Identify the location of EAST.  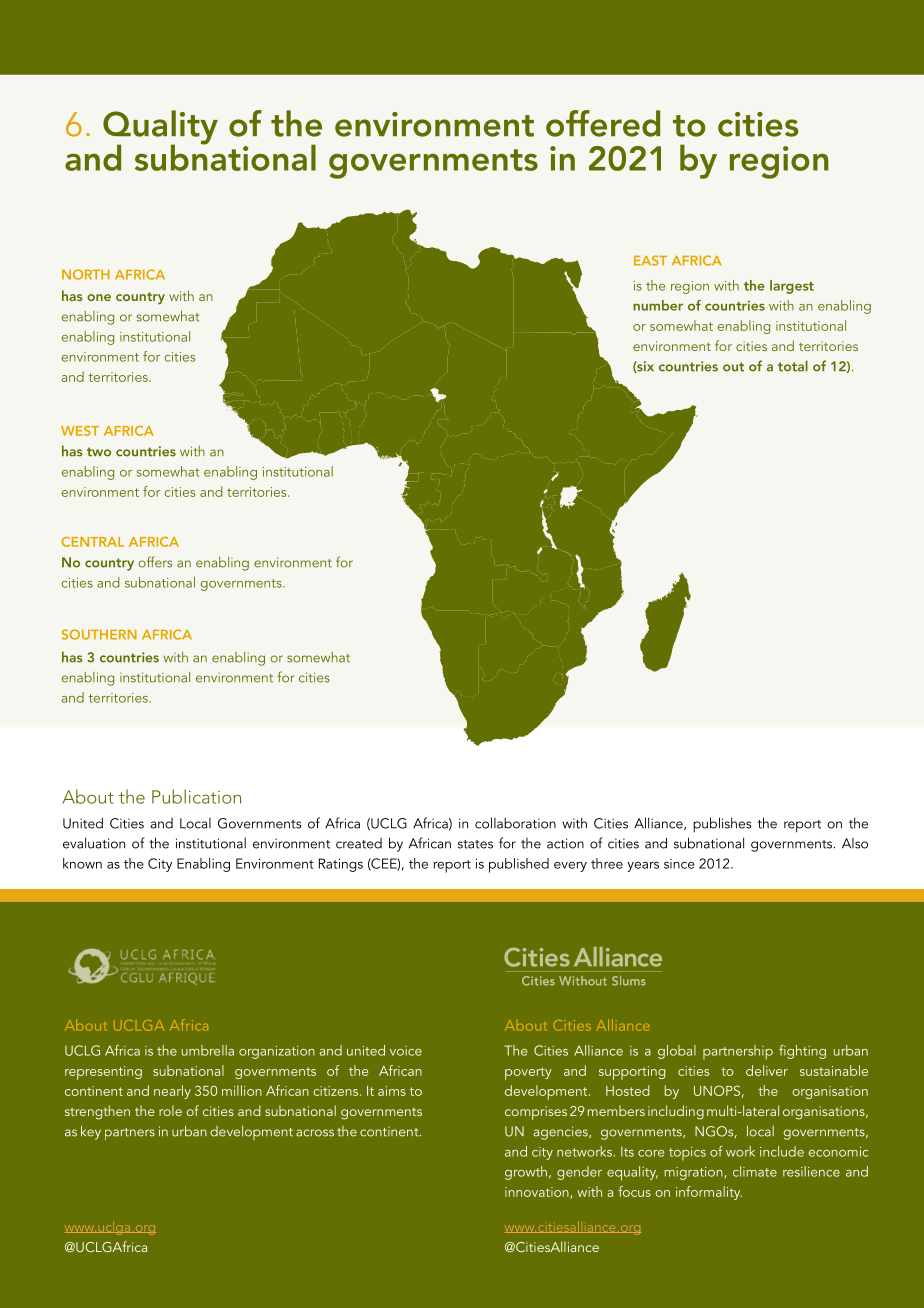
(650, 260).
